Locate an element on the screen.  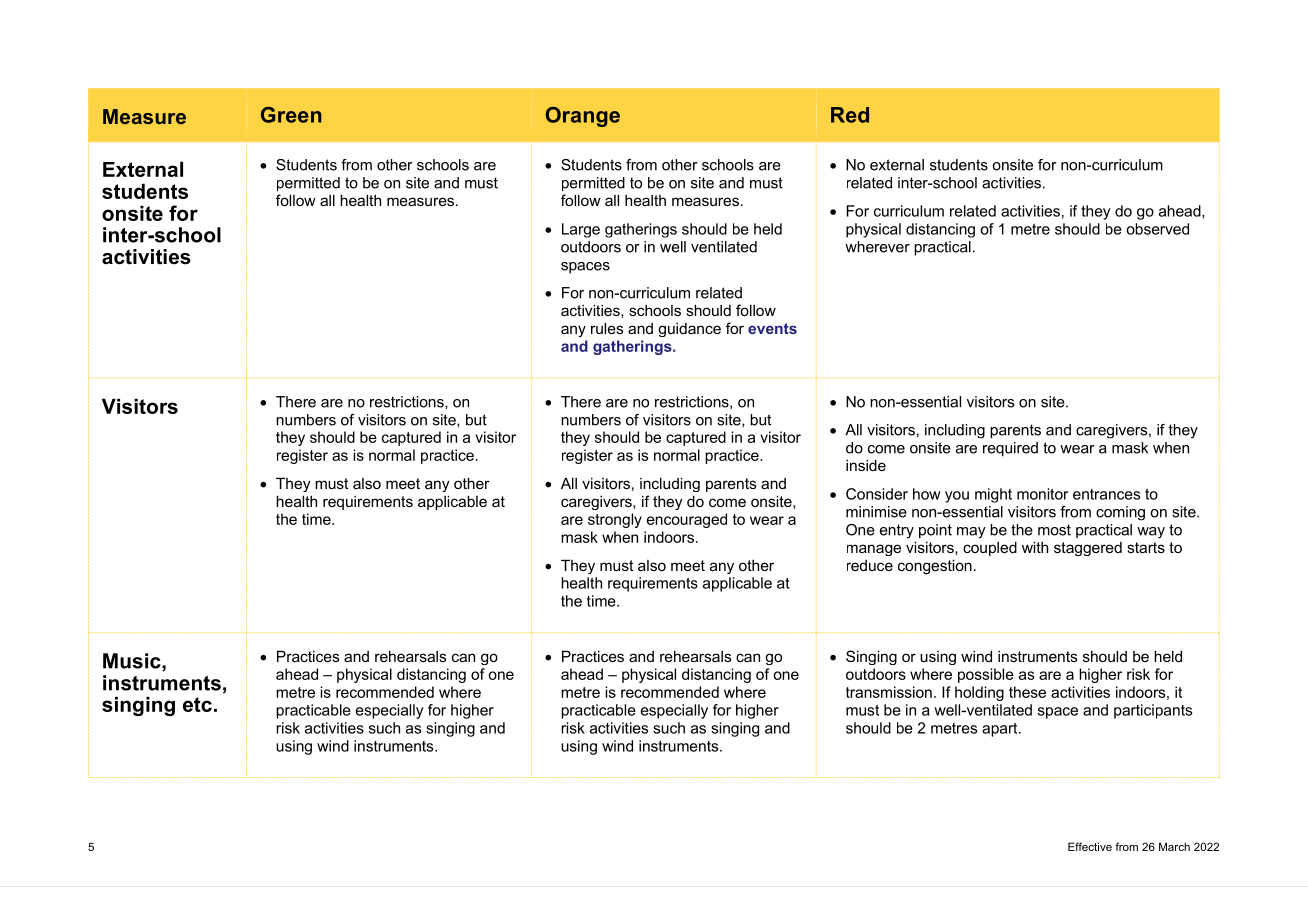
strongly is located at coordinates (615, 520).
